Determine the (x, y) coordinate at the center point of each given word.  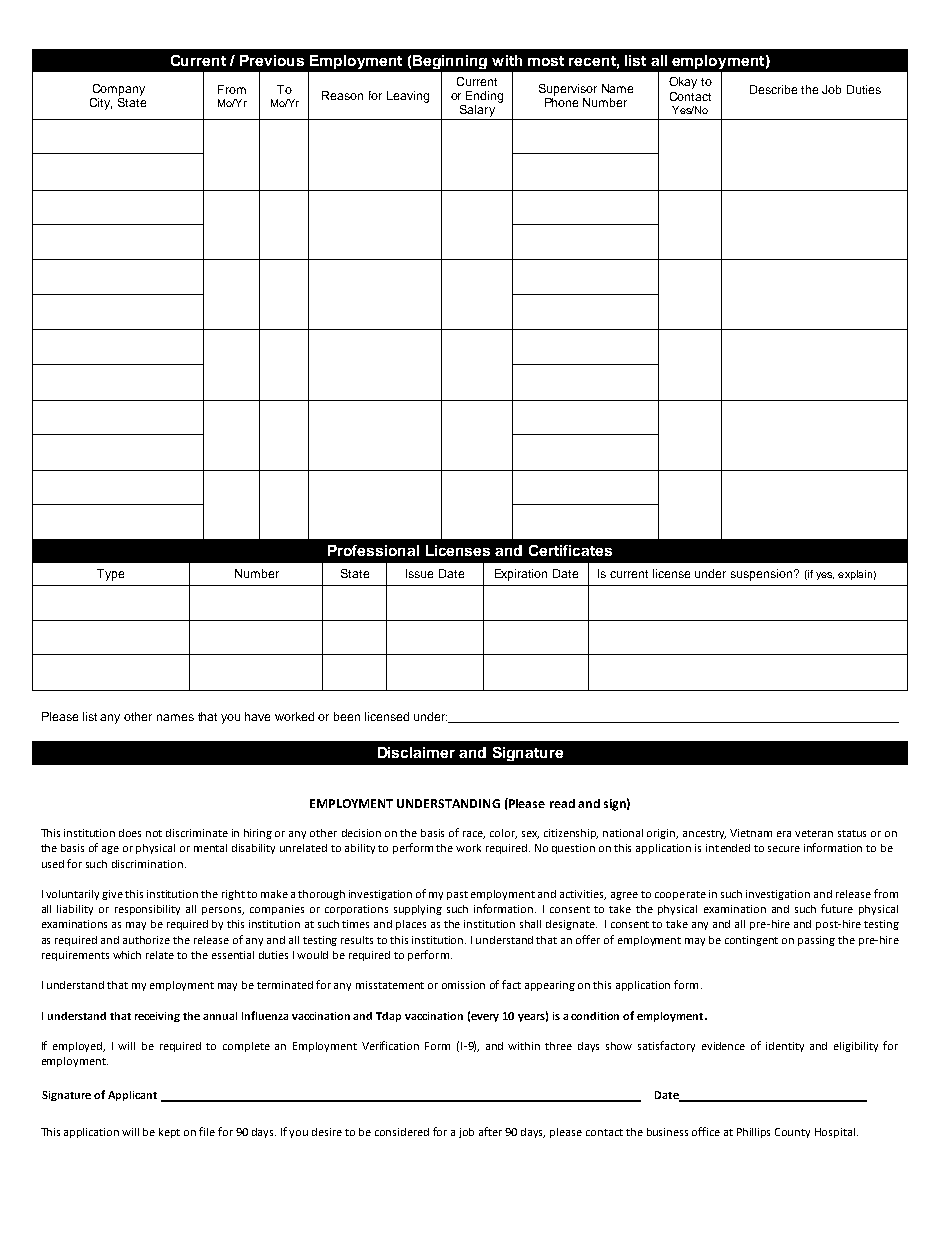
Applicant (132, 1096)
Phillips (753, 1133)
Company (119, 90)
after (490, 1131)
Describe (773, 89)
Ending (484, 97)
